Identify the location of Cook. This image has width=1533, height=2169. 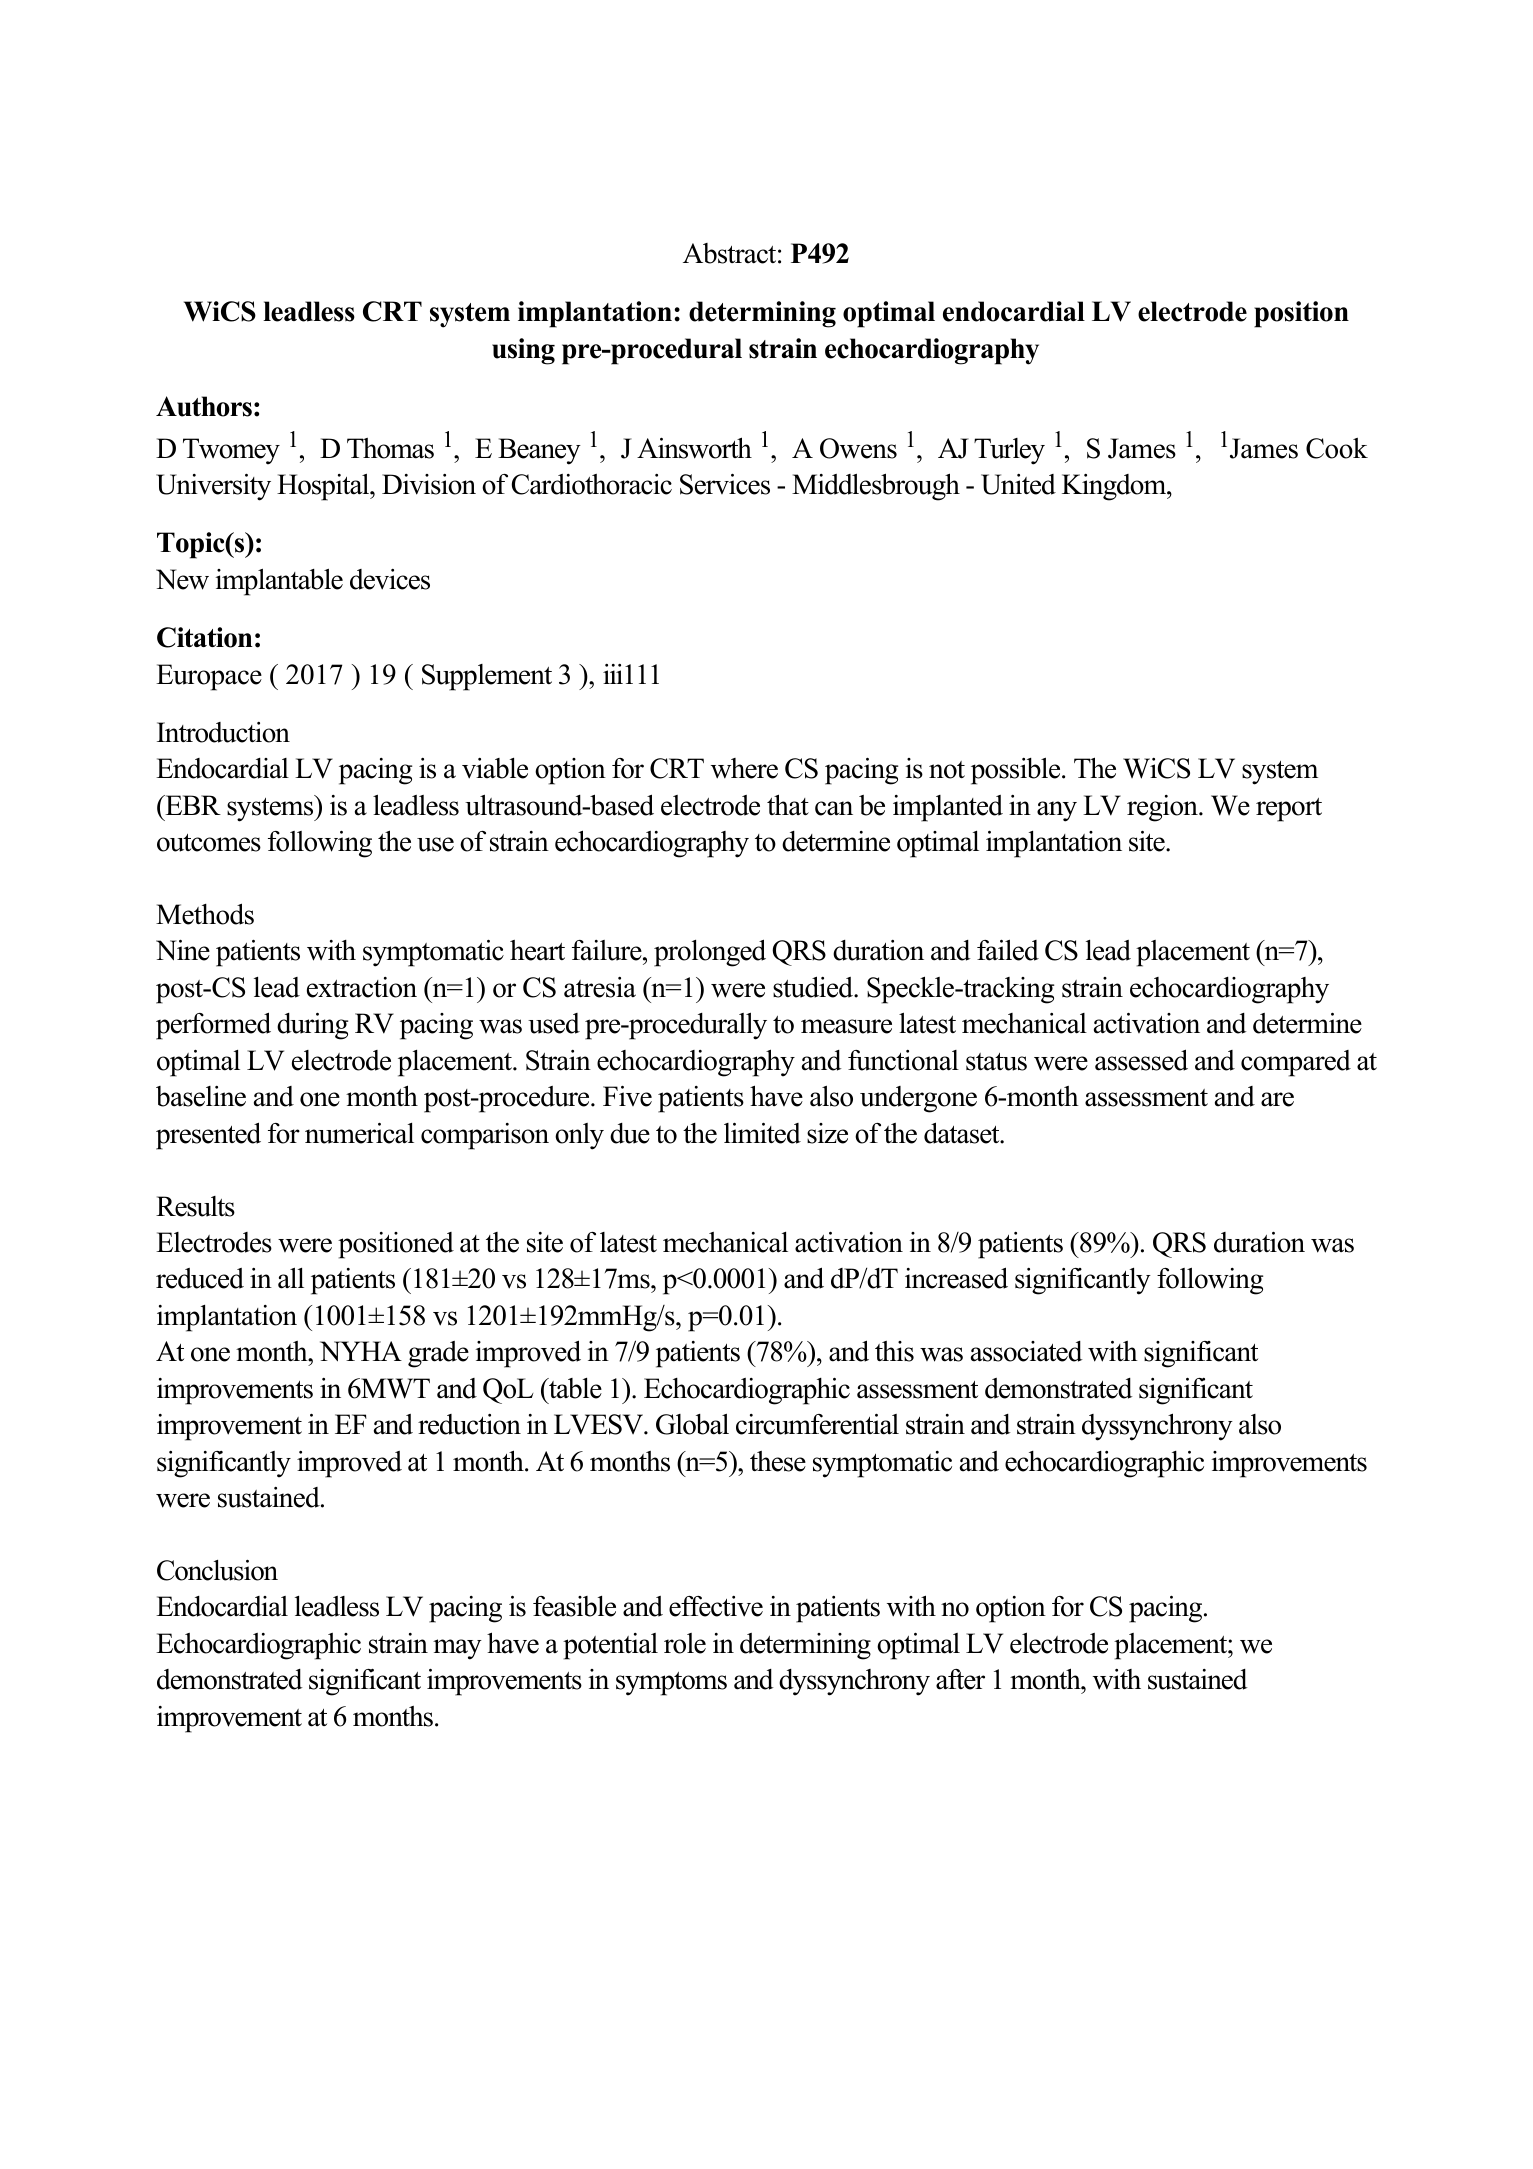
(1337, 448).
